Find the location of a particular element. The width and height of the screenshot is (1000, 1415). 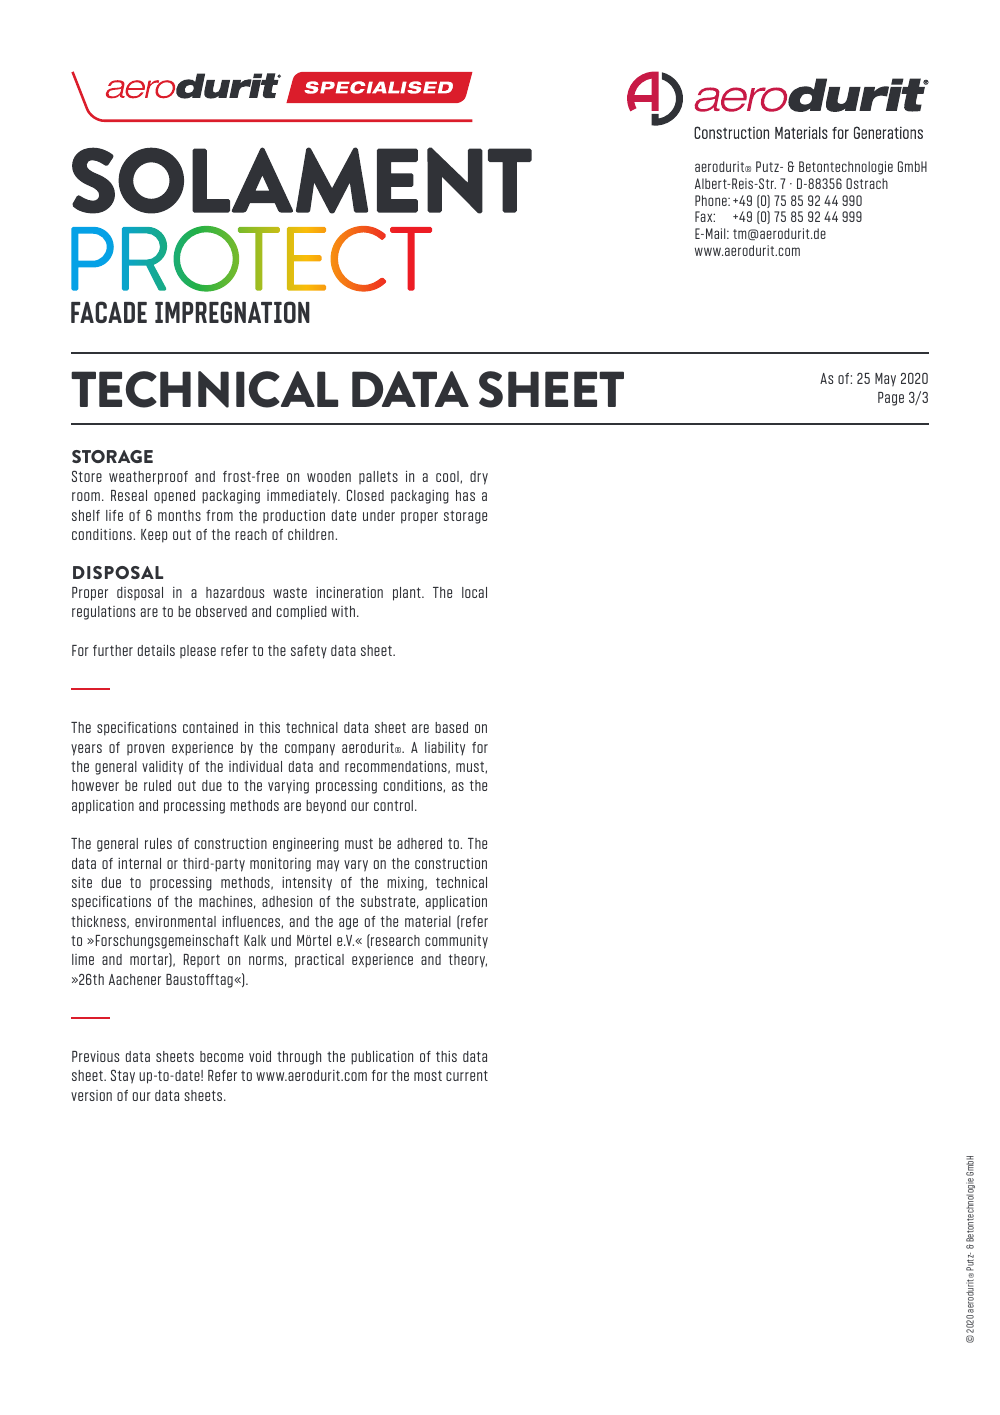

based is located at coordinates (451, 727).
